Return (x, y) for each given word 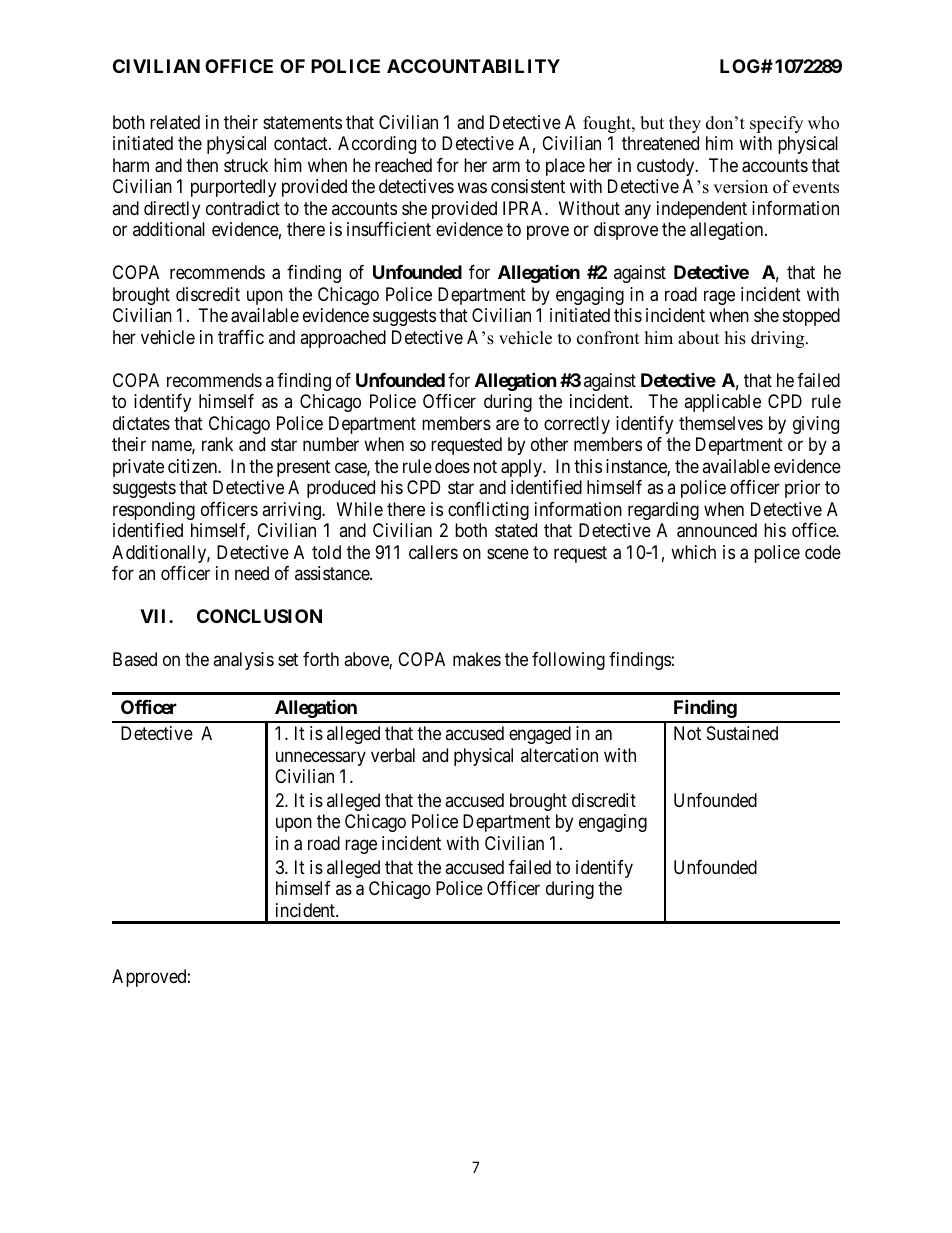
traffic (241, 337)
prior (802, 489)
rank (217, 444)
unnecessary (321, 758)
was (472, 188)
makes (477, 659)
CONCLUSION (259, 616)
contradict (243, 208)
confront (608, 338)
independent (702, 210)
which (693, 552)
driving (779, 339)
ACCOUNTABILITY (473, 66)
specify (776, 124)
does (452, 466)
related (175, 122)
